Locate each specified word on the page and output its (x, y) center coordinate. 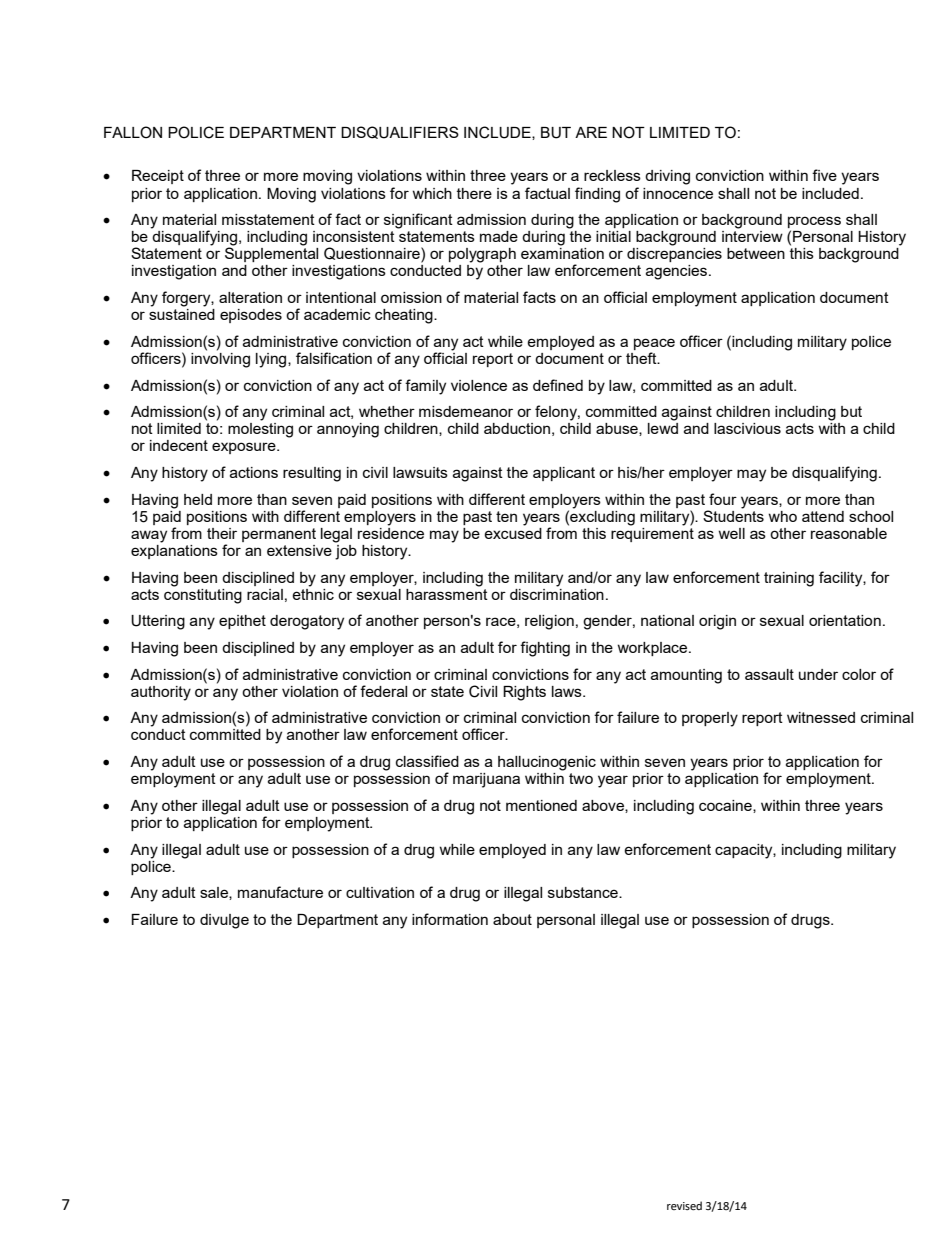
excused (513, 532)
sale (215, 893)
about (512, 919)
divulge (224, 921)
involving (220, 359)
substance (584, 892)
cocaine (726, 806)
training (789, 579)
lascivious (747, 428)
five (824, 175)
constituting (203, 595)
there (474, 193)
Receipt (158, 177)
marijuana (486, 780)
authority (161, 693)
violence (479, 385)
